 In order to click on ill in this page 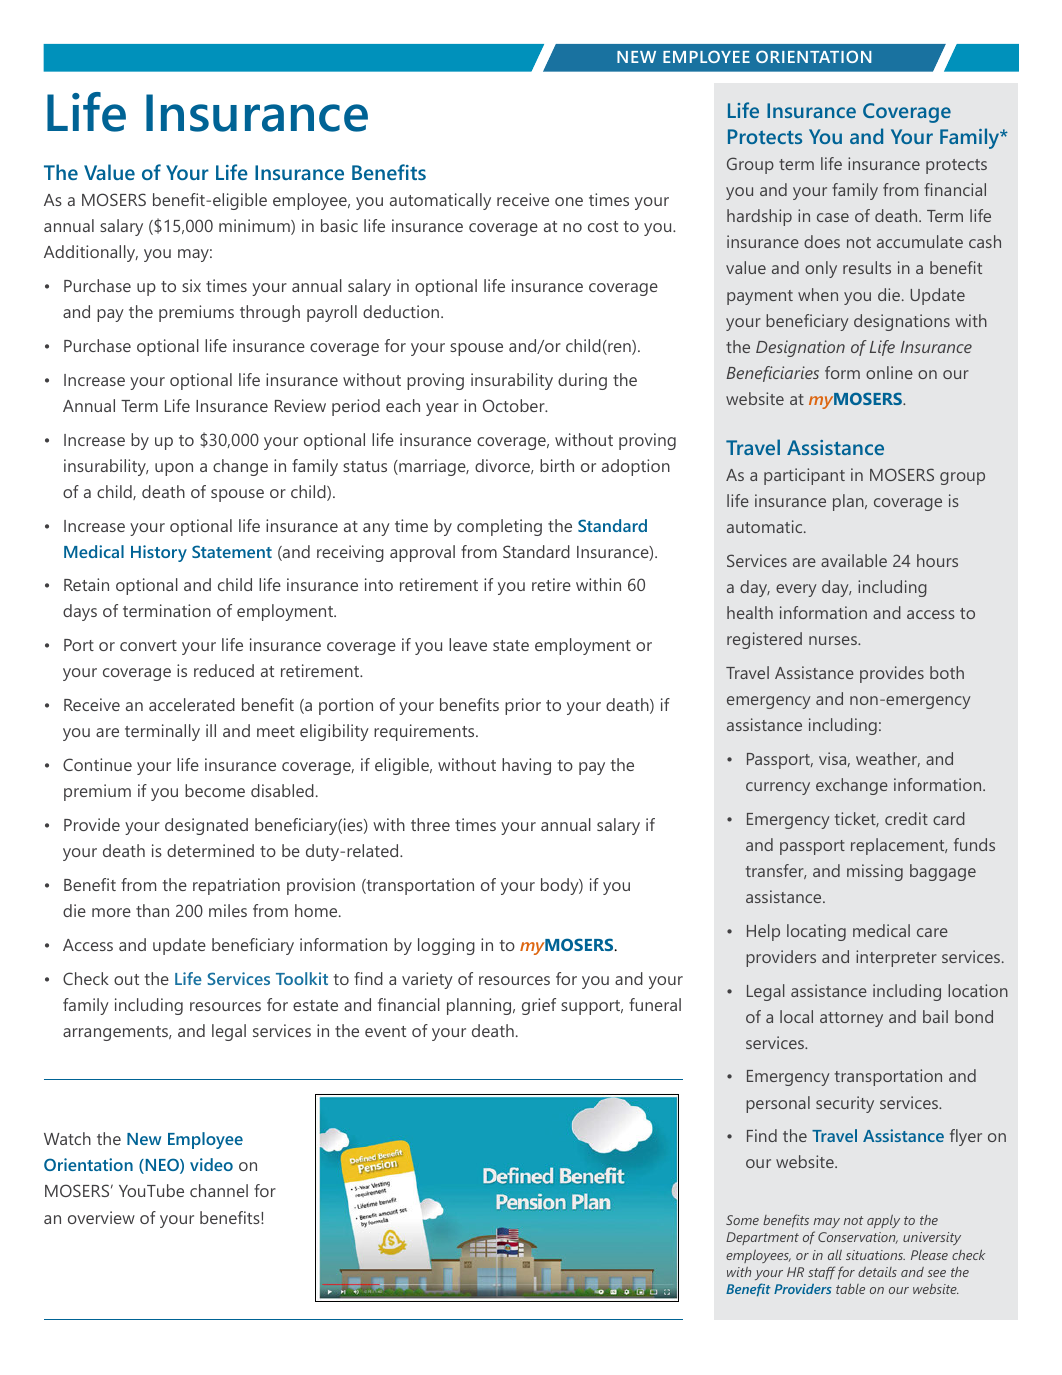, I will do `click(211, 730)`.
